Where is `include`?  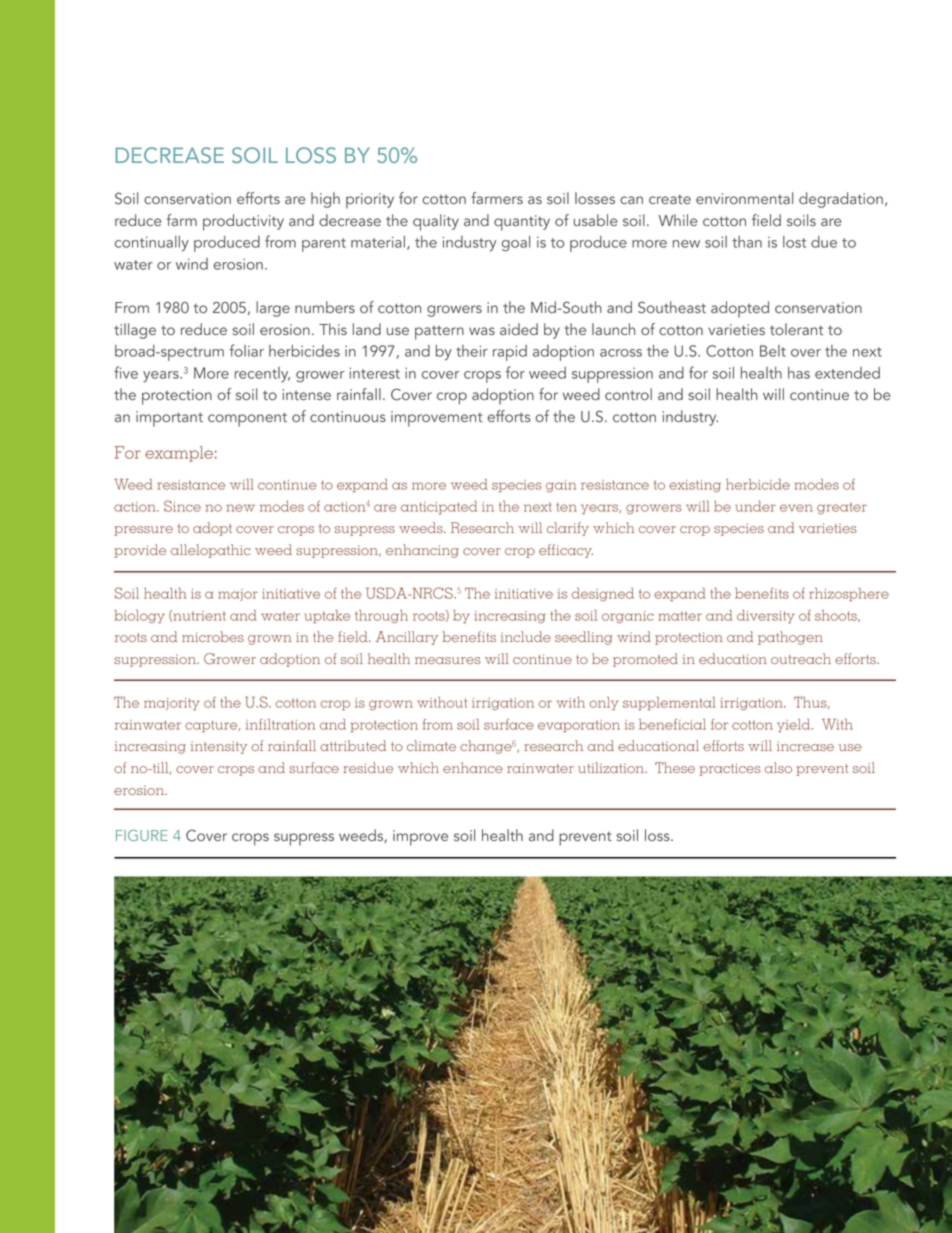
include is located at coordinates (526, 636).
